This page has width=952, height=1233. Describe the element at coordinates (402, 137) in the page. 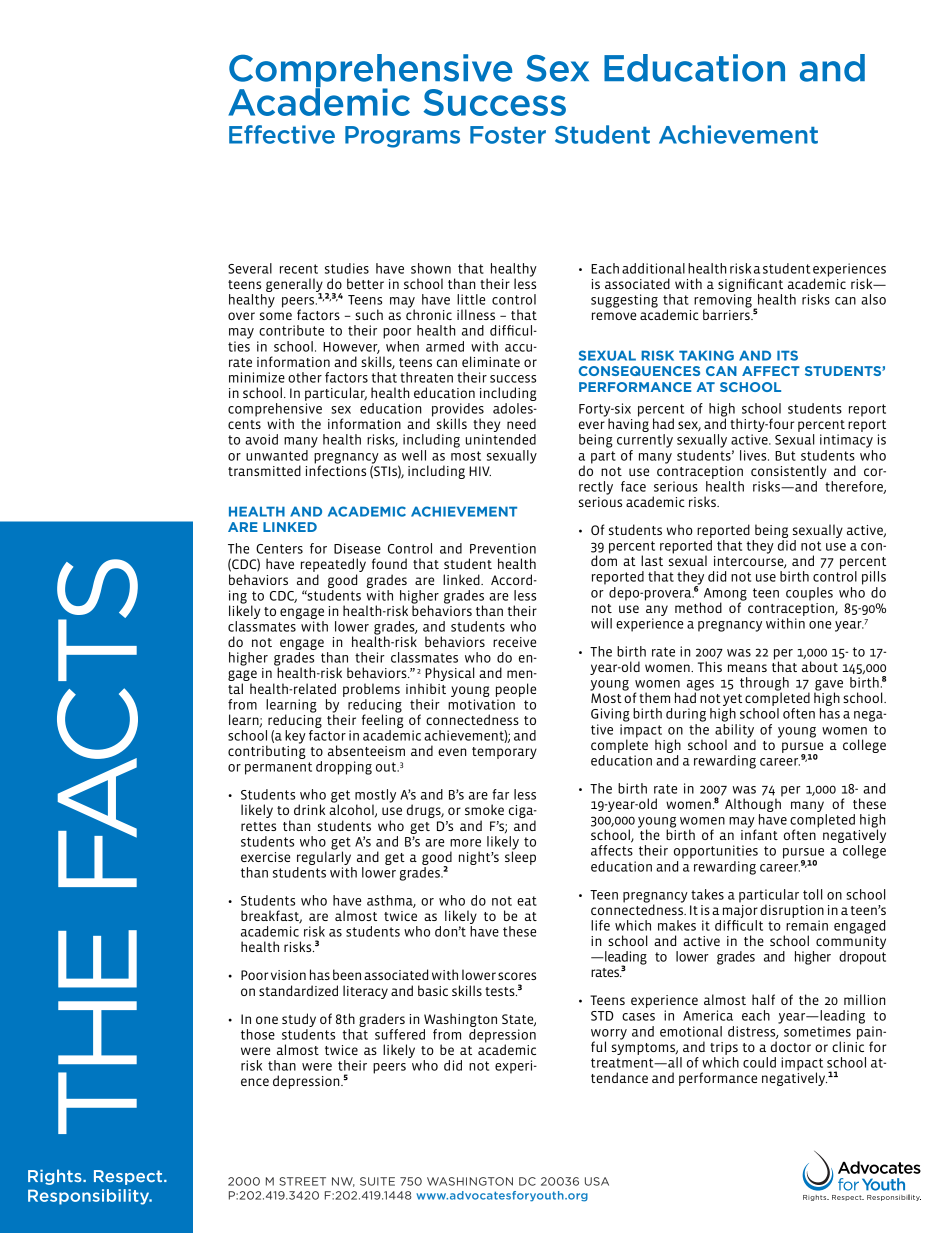

I see `Programs` at that location.
